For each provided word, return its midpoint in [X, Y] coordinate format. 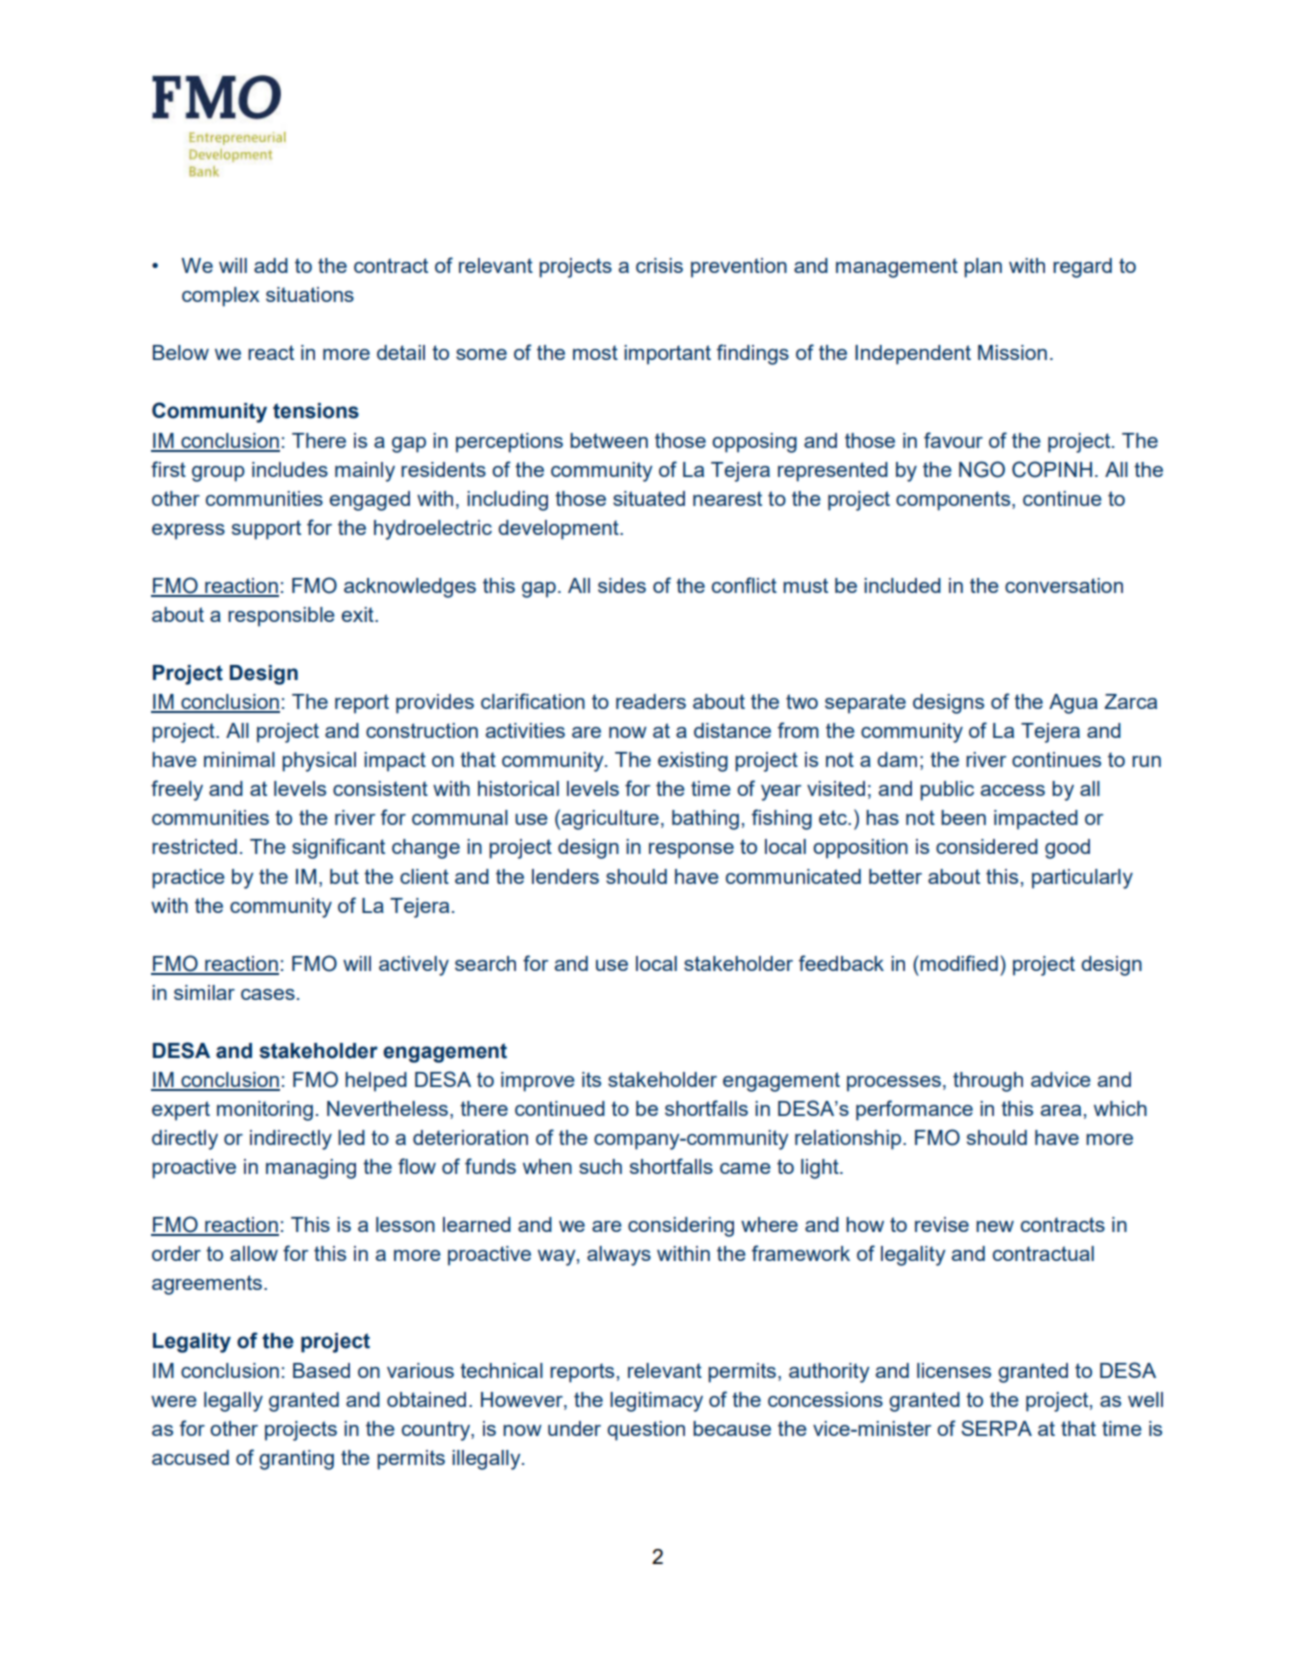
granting [296, 1460]
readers [651, 701]
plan [983, 268]
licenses [954, 1370]
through [988, 1082]
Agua [1073, 704]
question [646, 1431]
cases [268, 994]
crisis [659, 265]
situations [310, 294]
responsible [281, 617]
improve [538, 1082]
